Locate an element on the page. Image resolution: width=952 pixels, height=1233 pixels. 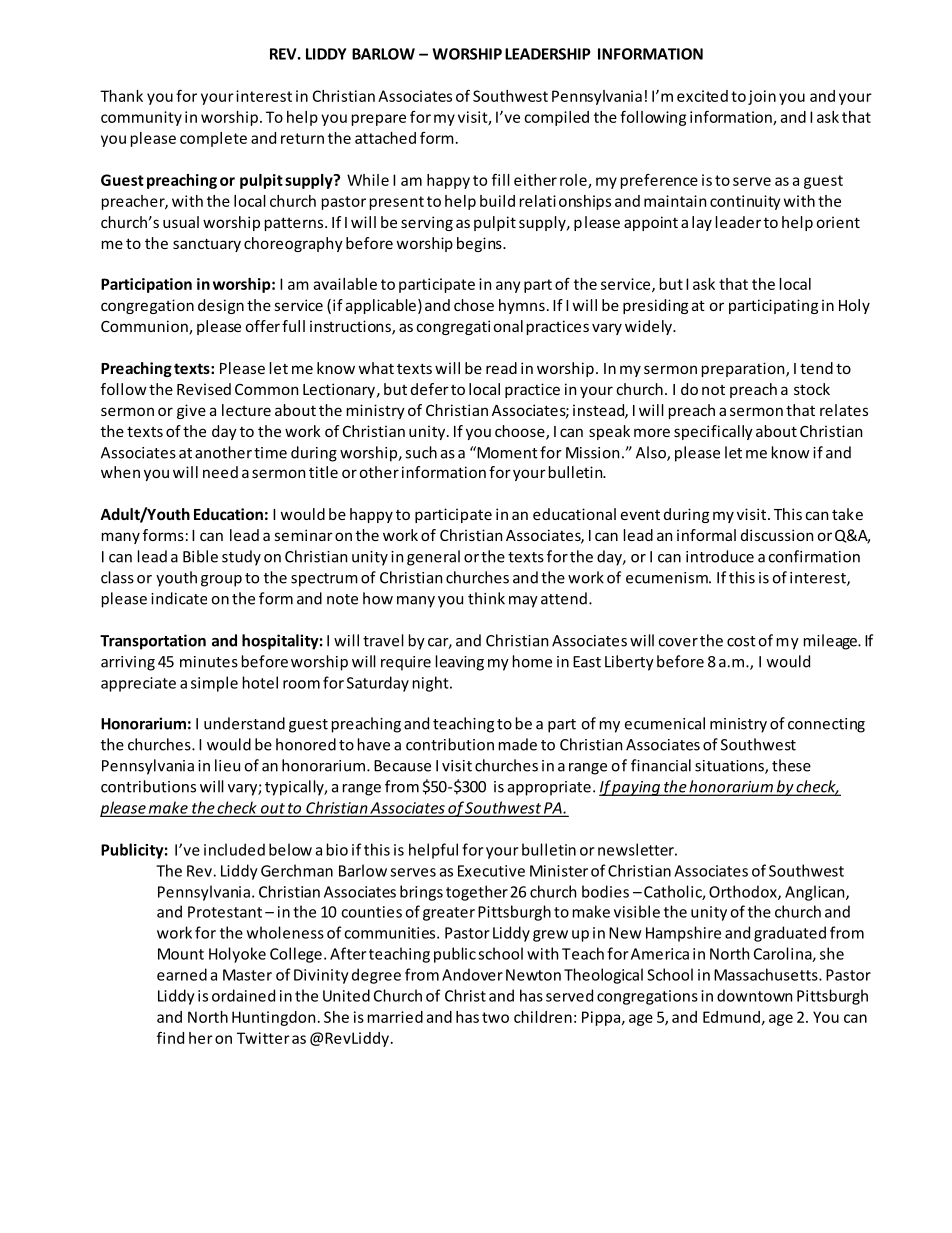
think is located at coordinates (486, 598).
